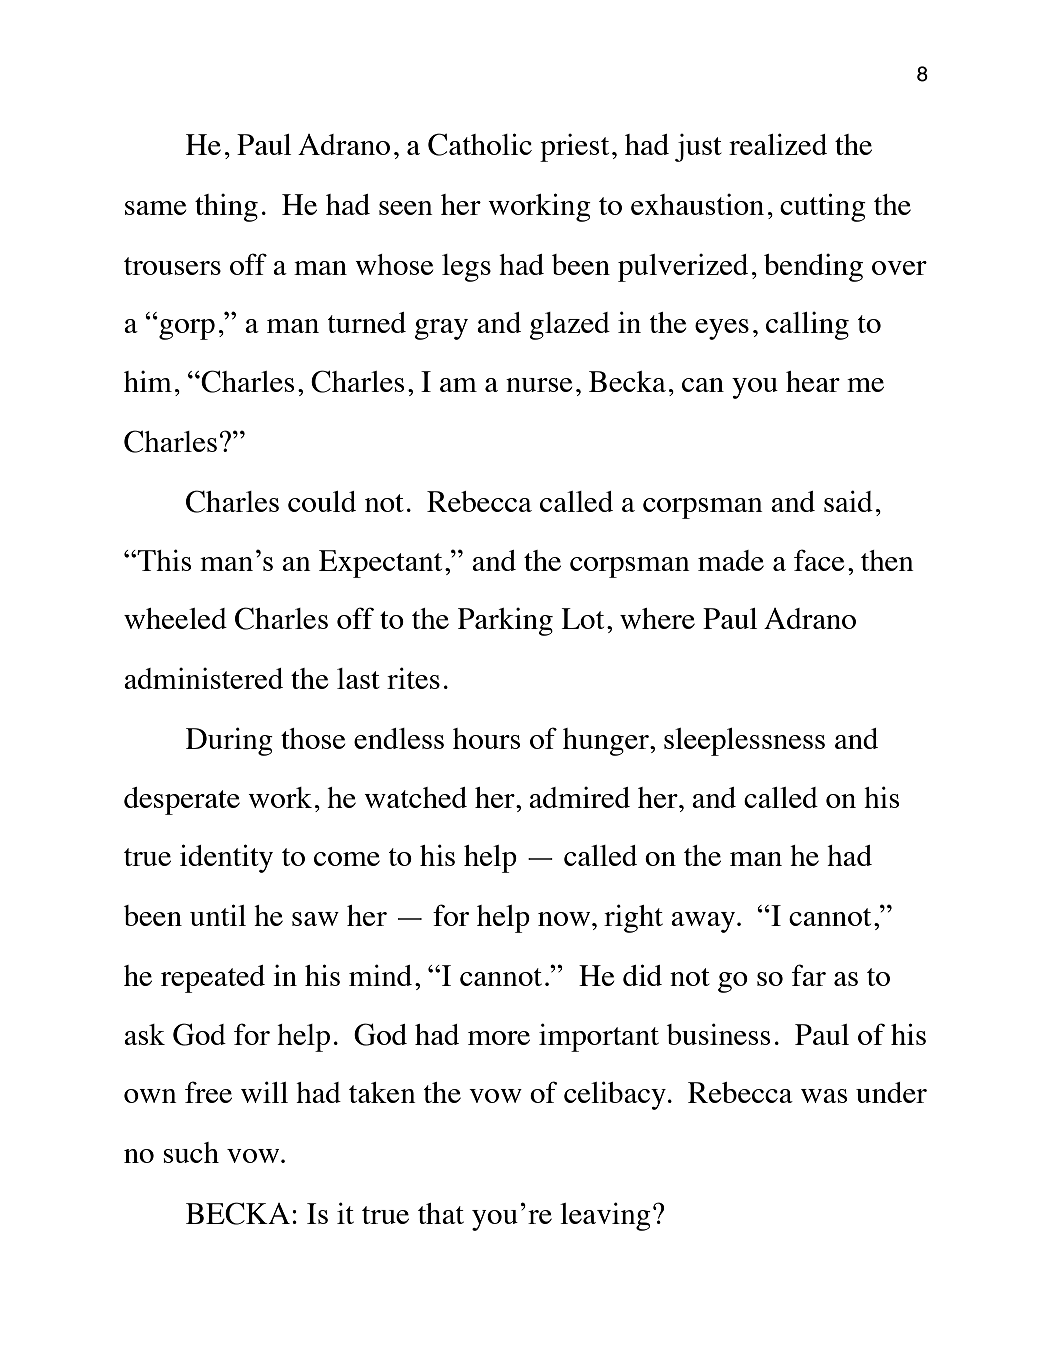 The width and height of the screenshot is (1052, 1361). I want to click on said, so click(848, 501).
